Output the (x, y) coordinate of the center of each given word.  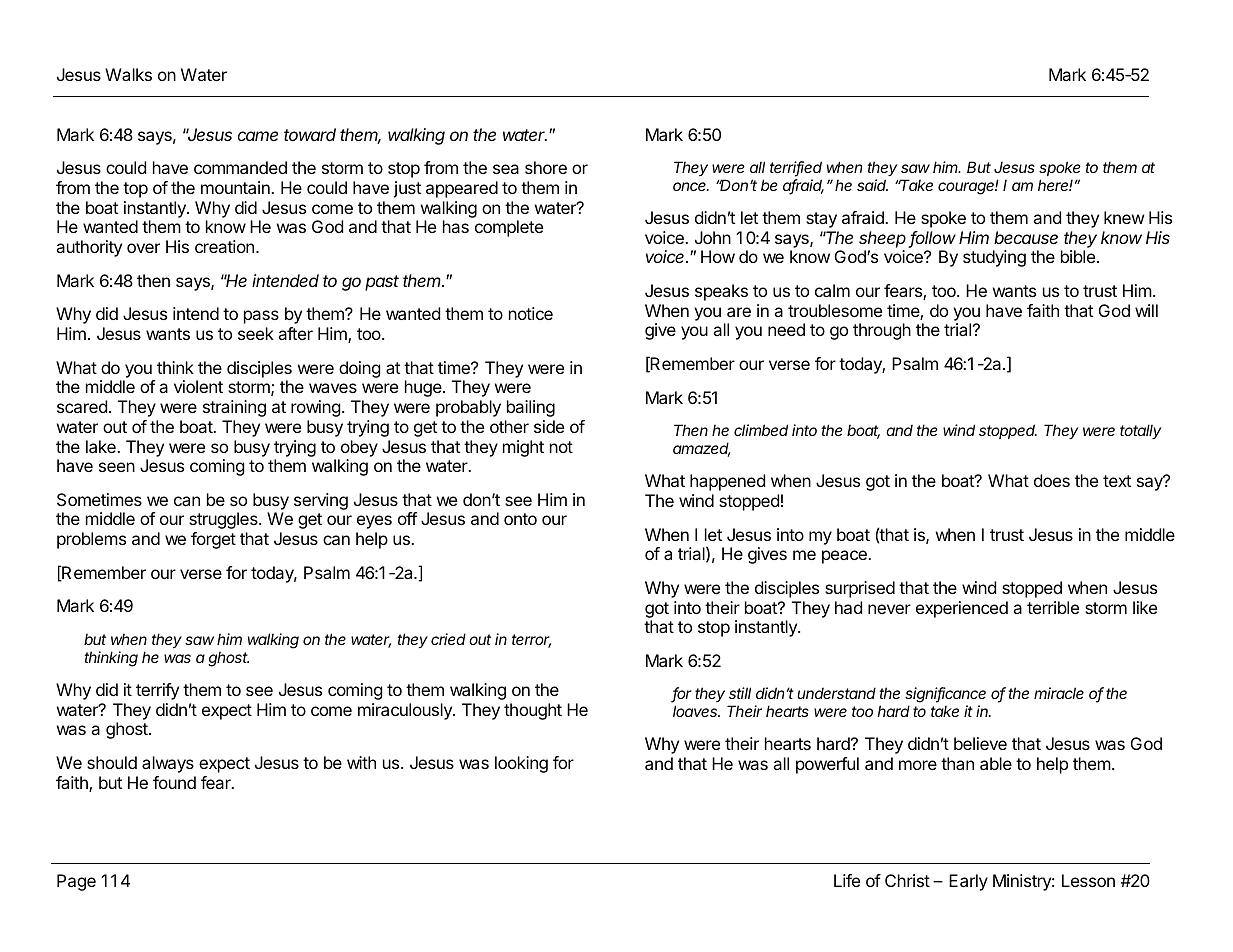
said (872, 185)
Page (76, 882)
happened (727, 482)
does (1052, 480)
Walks (128, 74)
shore (546, 167)
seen (117, 467)
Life (847, 880)
